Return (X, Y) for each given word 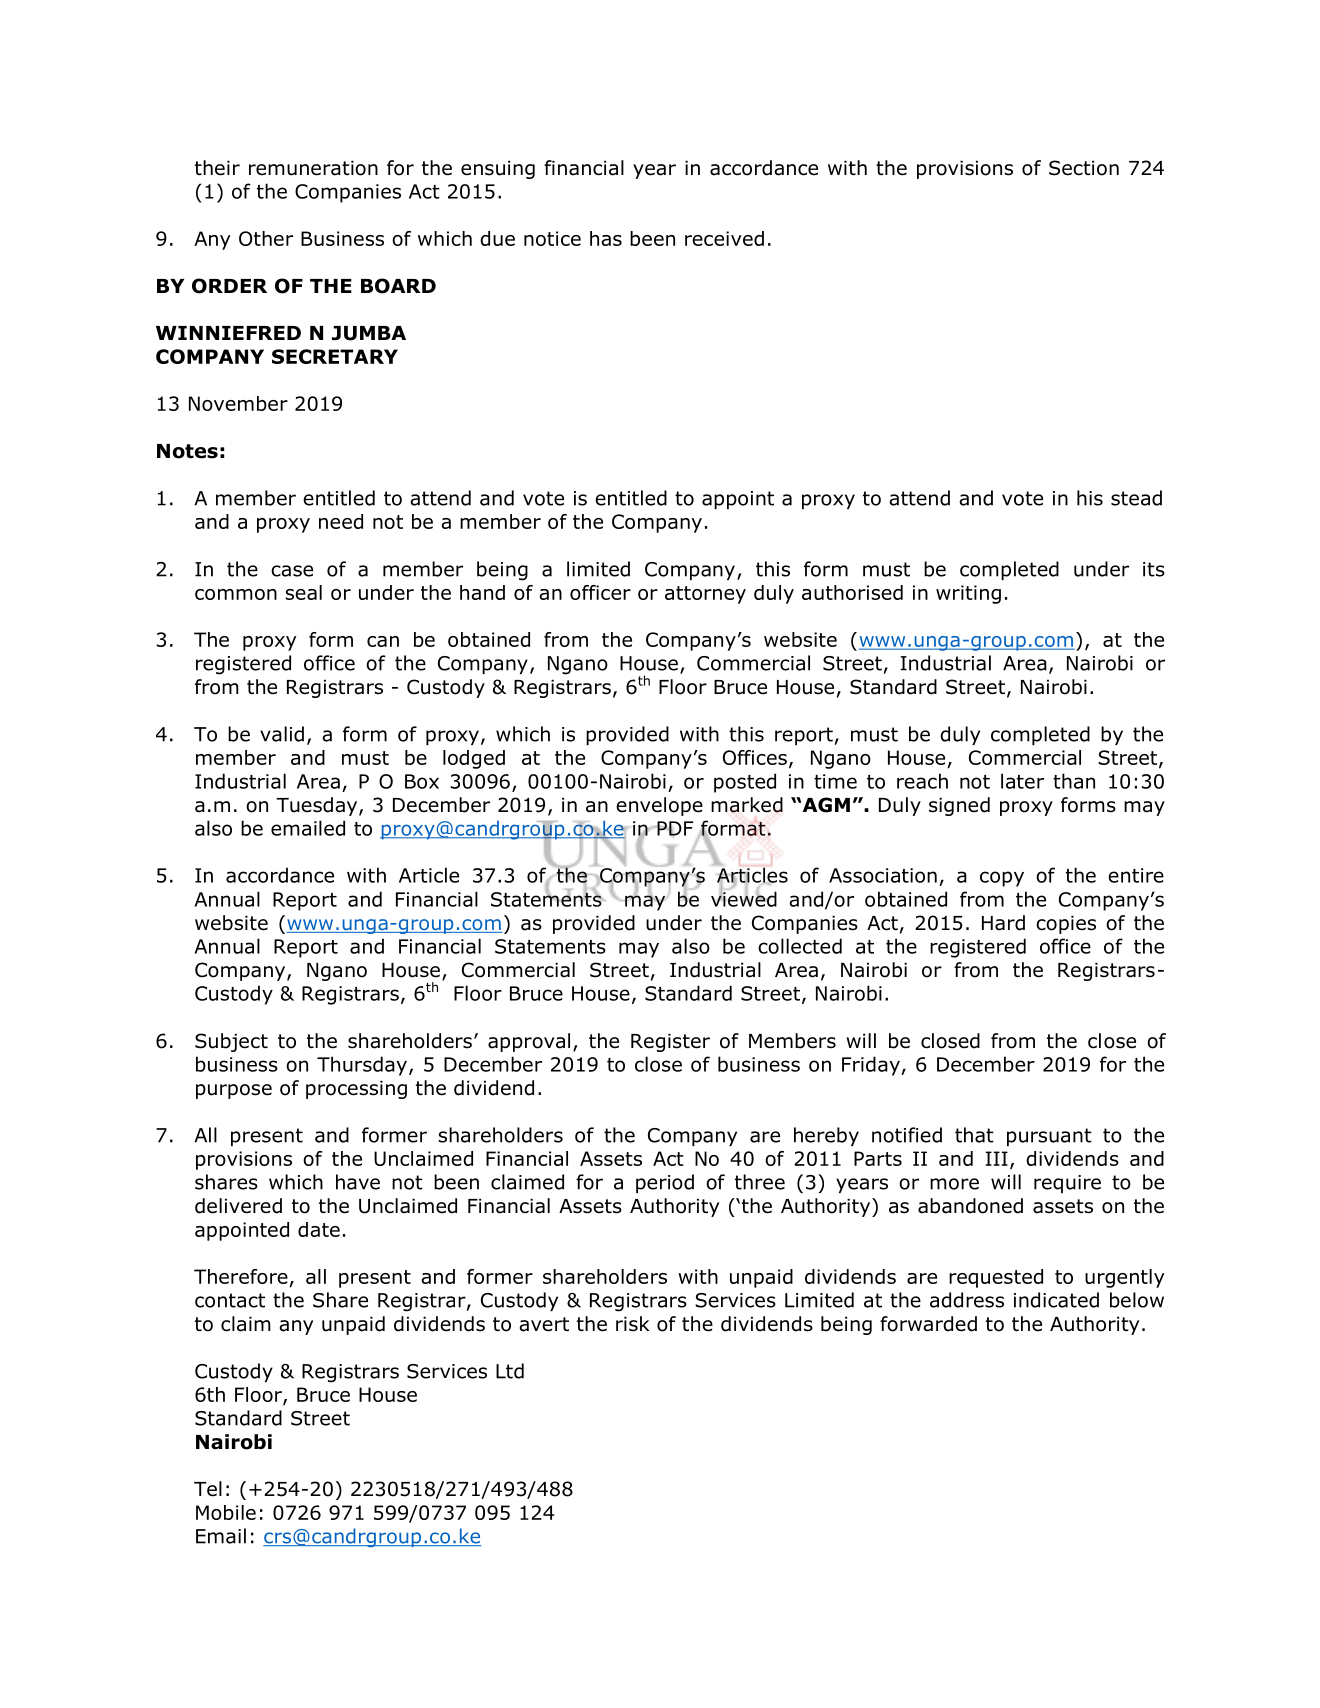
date (319, 1229)
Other (266, 238)
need (341, 521)
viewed (744, 898)
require (1067, 1184)
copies (1066, 924)
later (1022, 781)
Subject (231, 1042)
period (665, 1183)
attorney (705, 595)
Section (1084, 168)
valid (282, 734)
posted (745, 783)
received (724, 238)
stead (1136, 498)
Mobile (226, 1512)
